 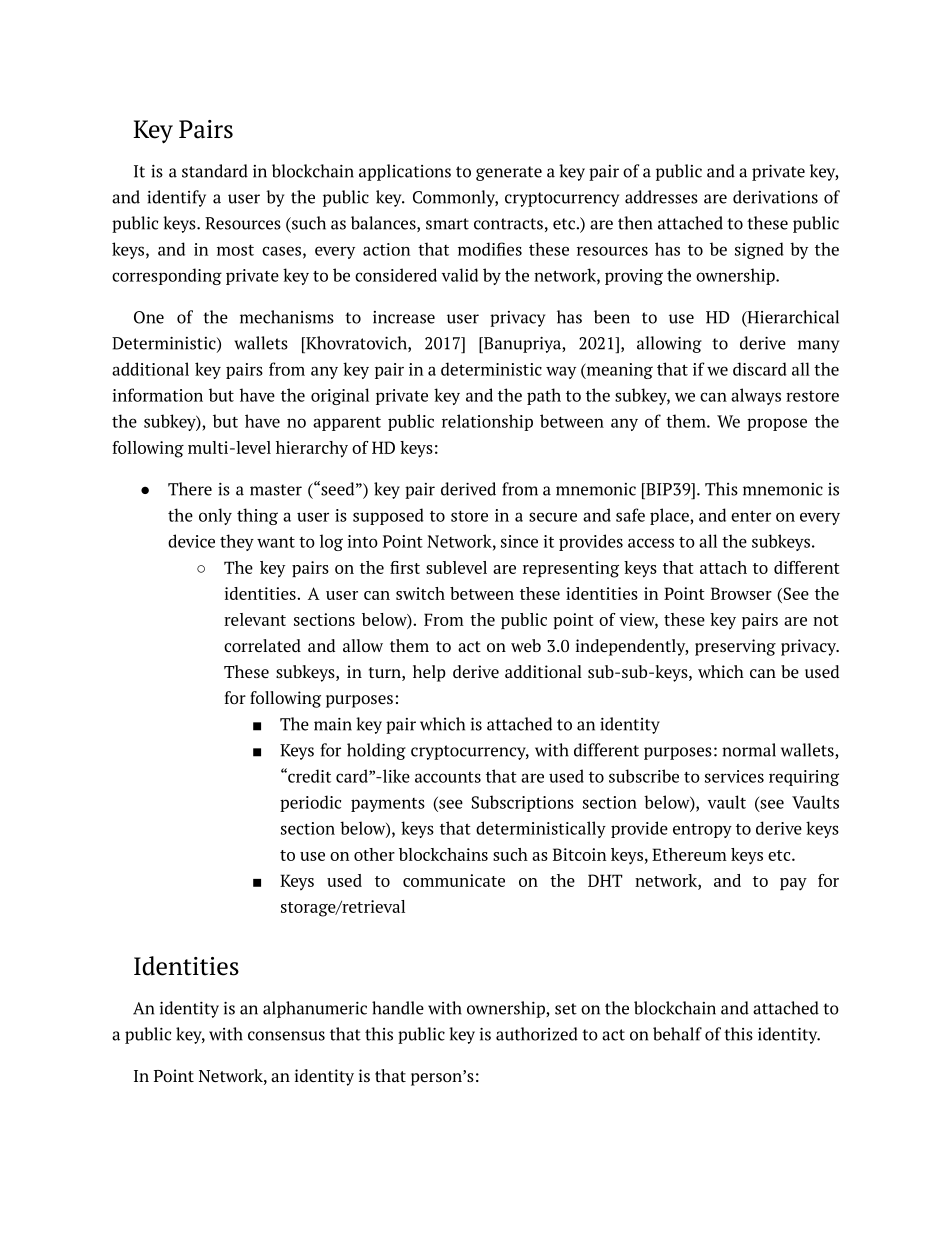 What do you see at coordinates (286, 1036) in the image?
I see `consensus` at bounding box center [286, 1036].
